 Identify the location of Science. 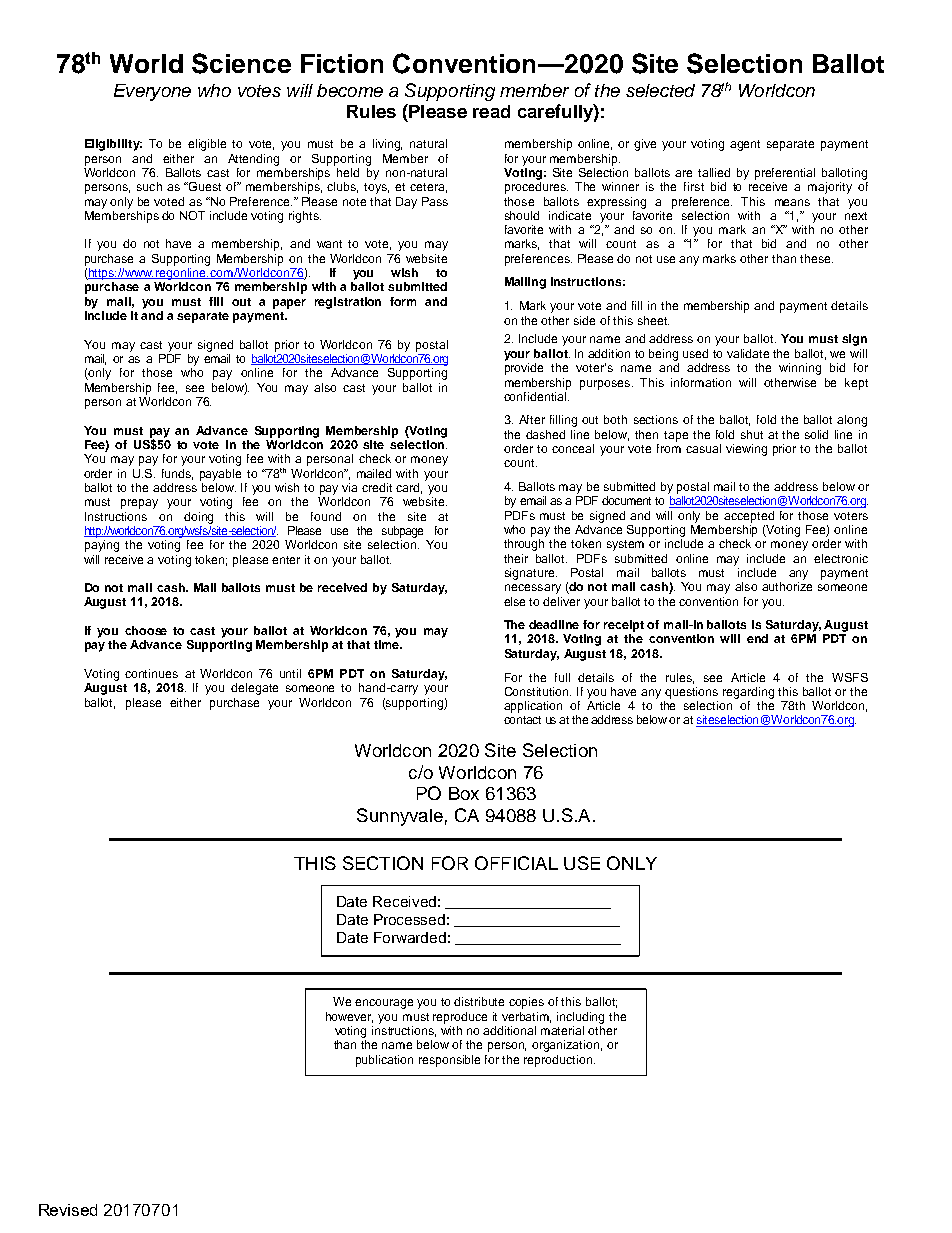
(241, 63).
